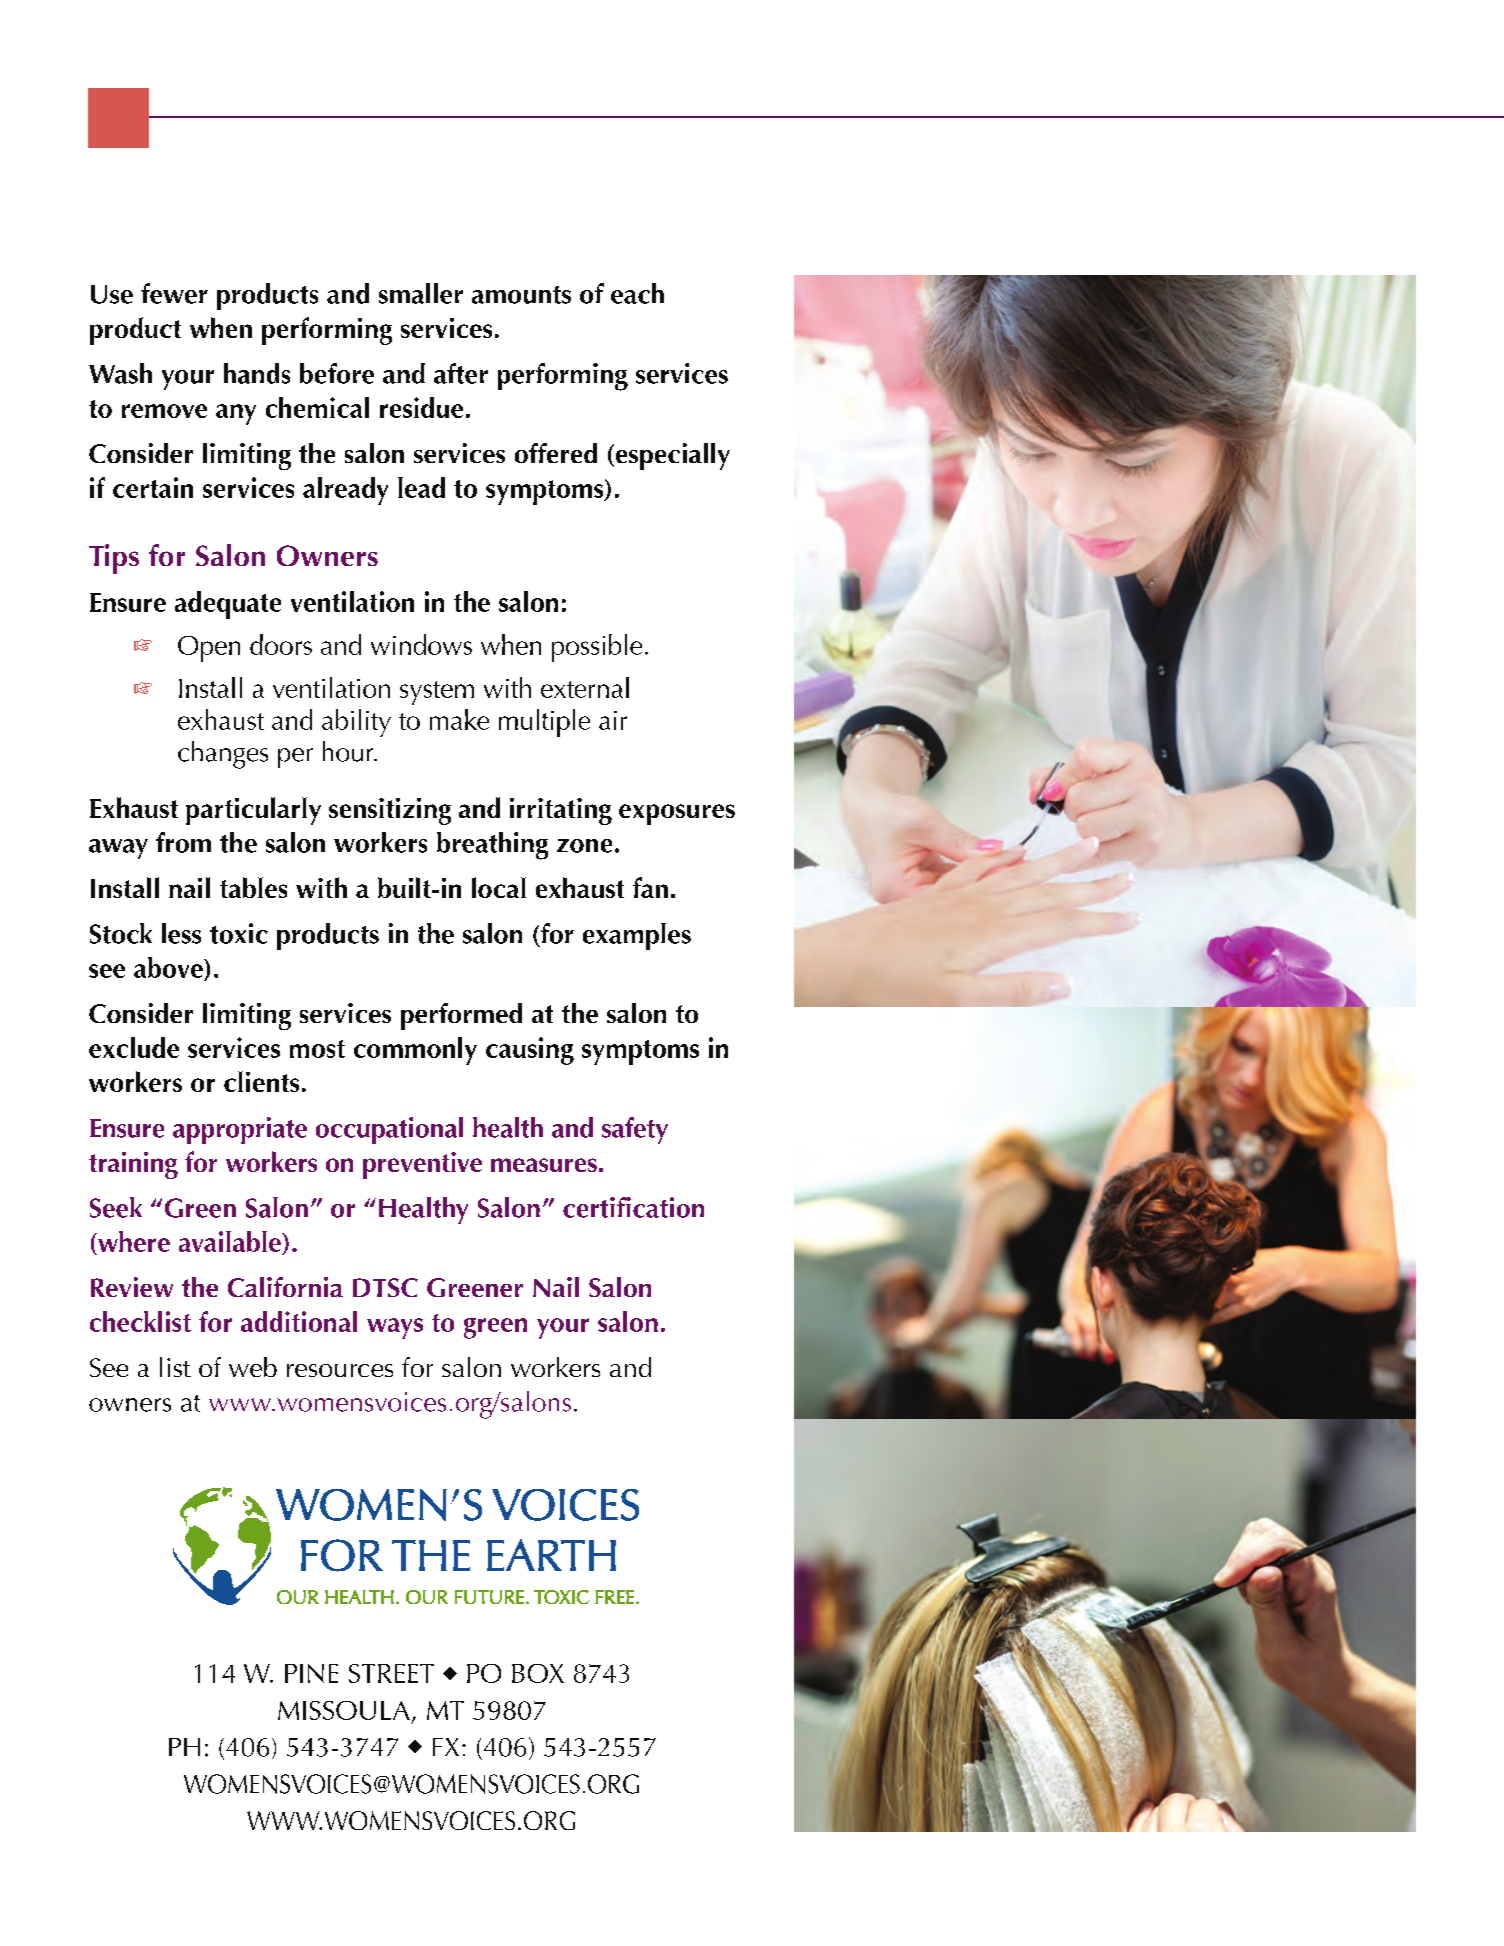 This page has width=1504, height=1946. I want to click on above, so click(169, 967).
